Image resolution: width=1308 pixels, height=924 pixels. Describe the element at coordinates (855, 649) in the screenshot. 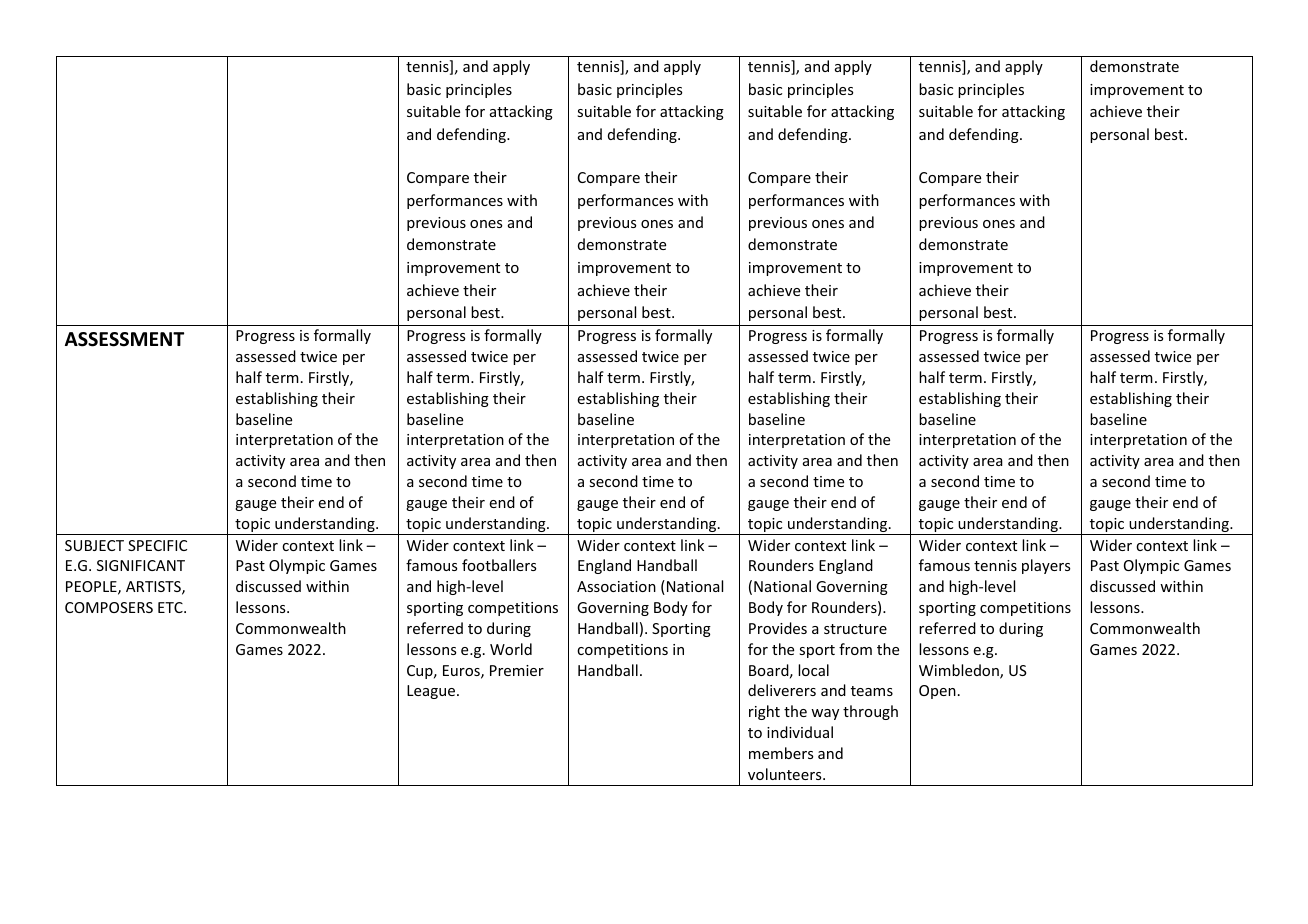

I see `from` at that location.
